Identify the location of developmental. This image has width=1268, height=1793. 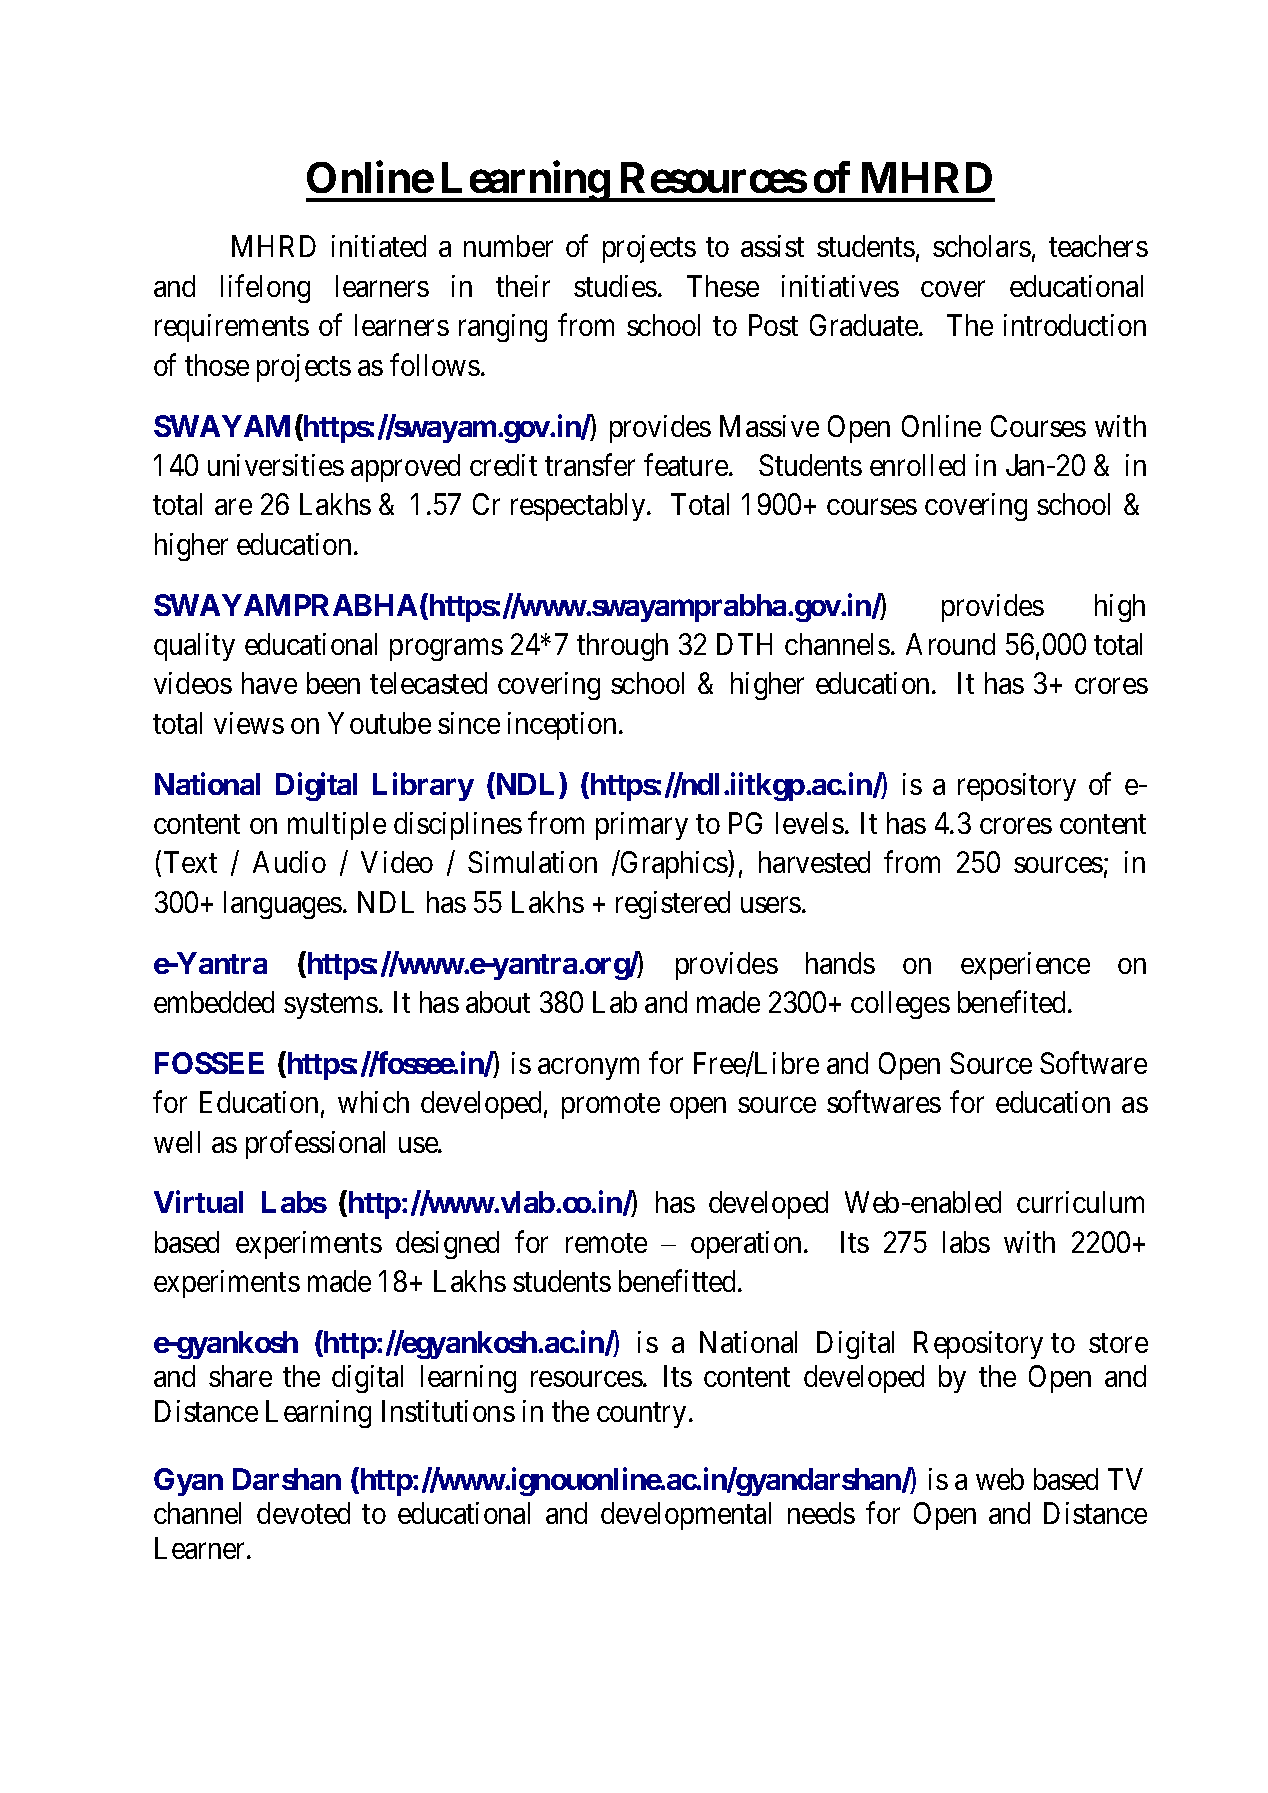
(686, 1516).
